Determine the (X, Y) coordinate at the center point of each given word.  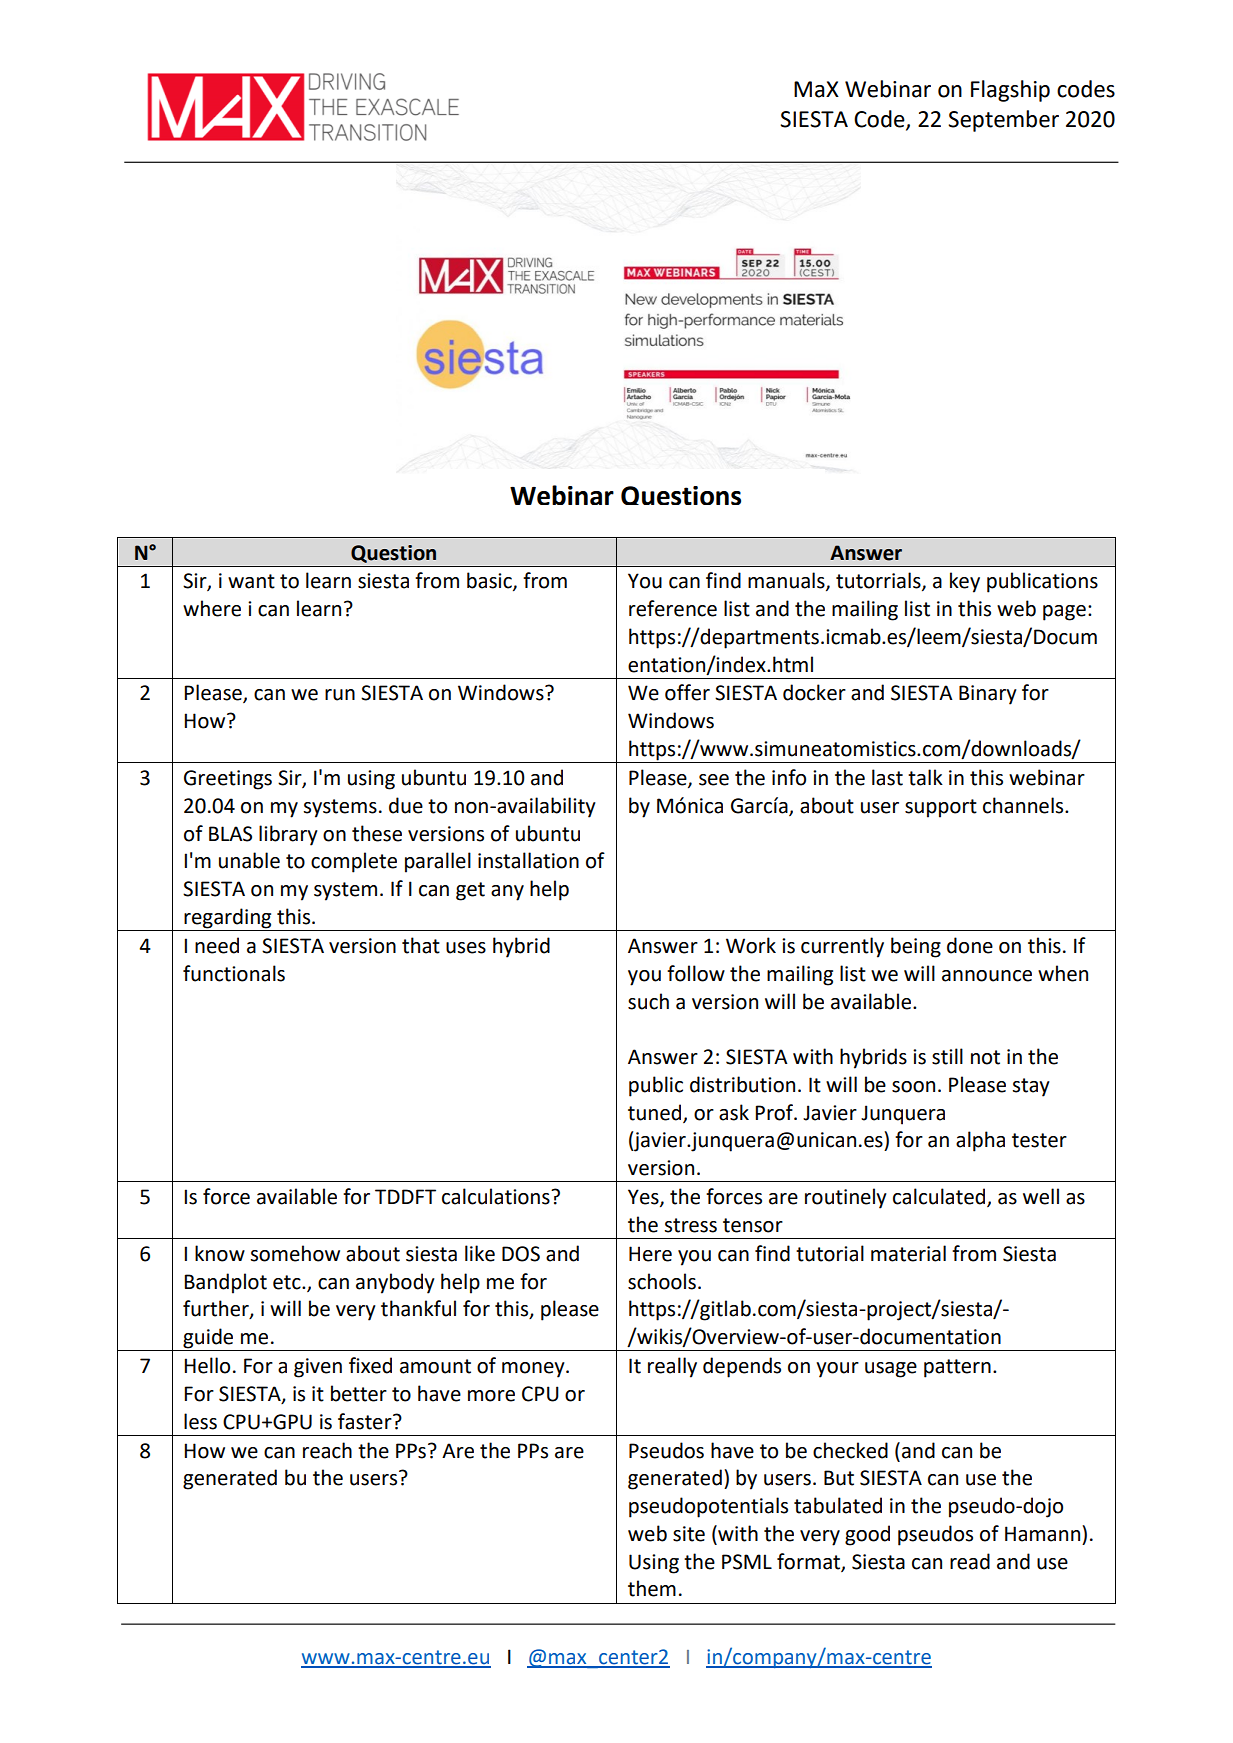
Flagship (1010, 91)
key (965, 582)
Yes (644, 1198)
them (652, 1588)
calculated (940, 1197)
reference (673, 608)
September (1003, 121)
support (941, 808)
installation (528, 860)
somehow (295, 1253)
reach (327, 1450)
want (251, 581)
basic (490, 581)
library (288, 835)
